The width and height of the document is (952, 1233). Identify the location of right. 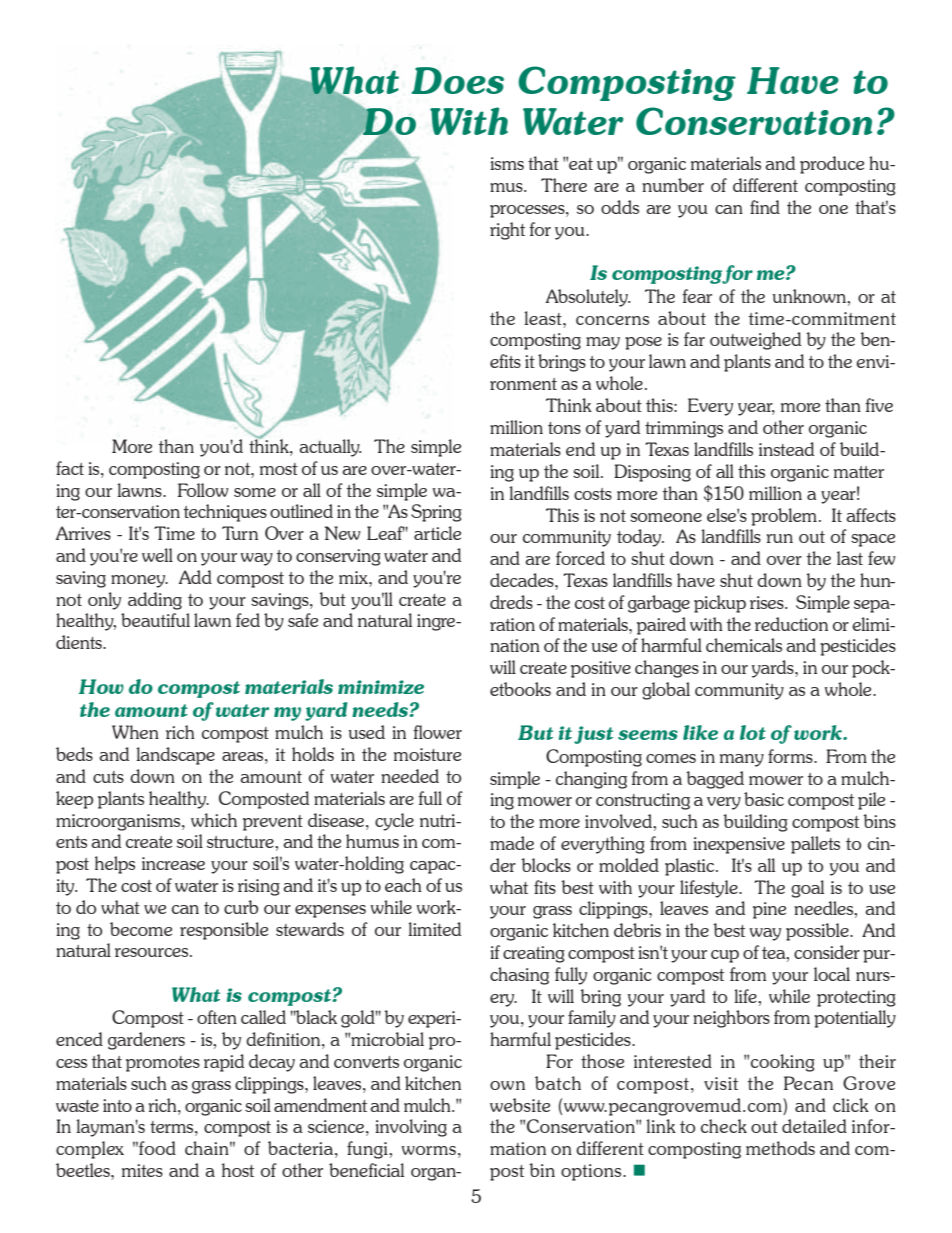
(507, 231).
